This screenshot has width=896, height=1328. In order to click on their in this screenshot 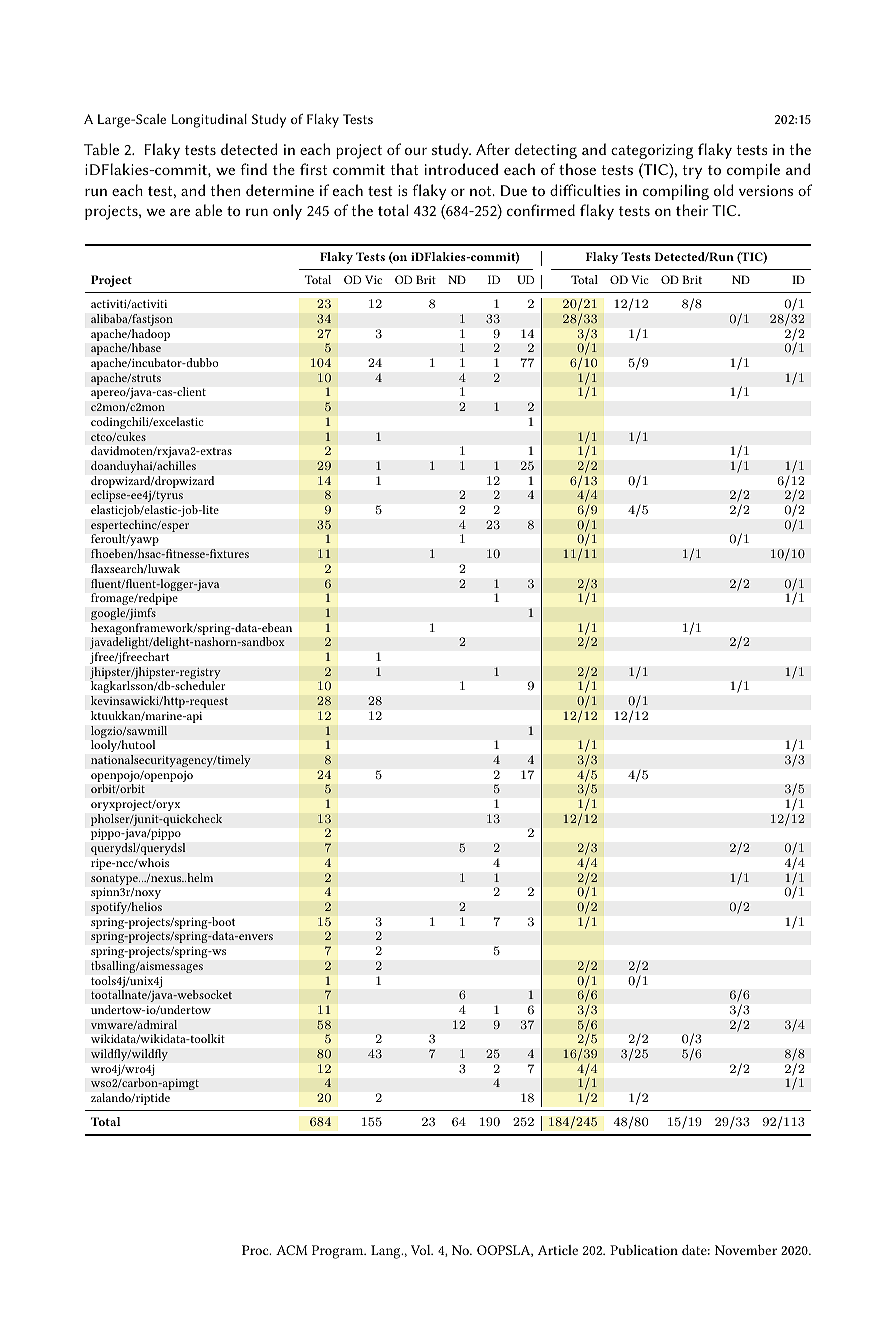, I will do `click(692, 210)`.
